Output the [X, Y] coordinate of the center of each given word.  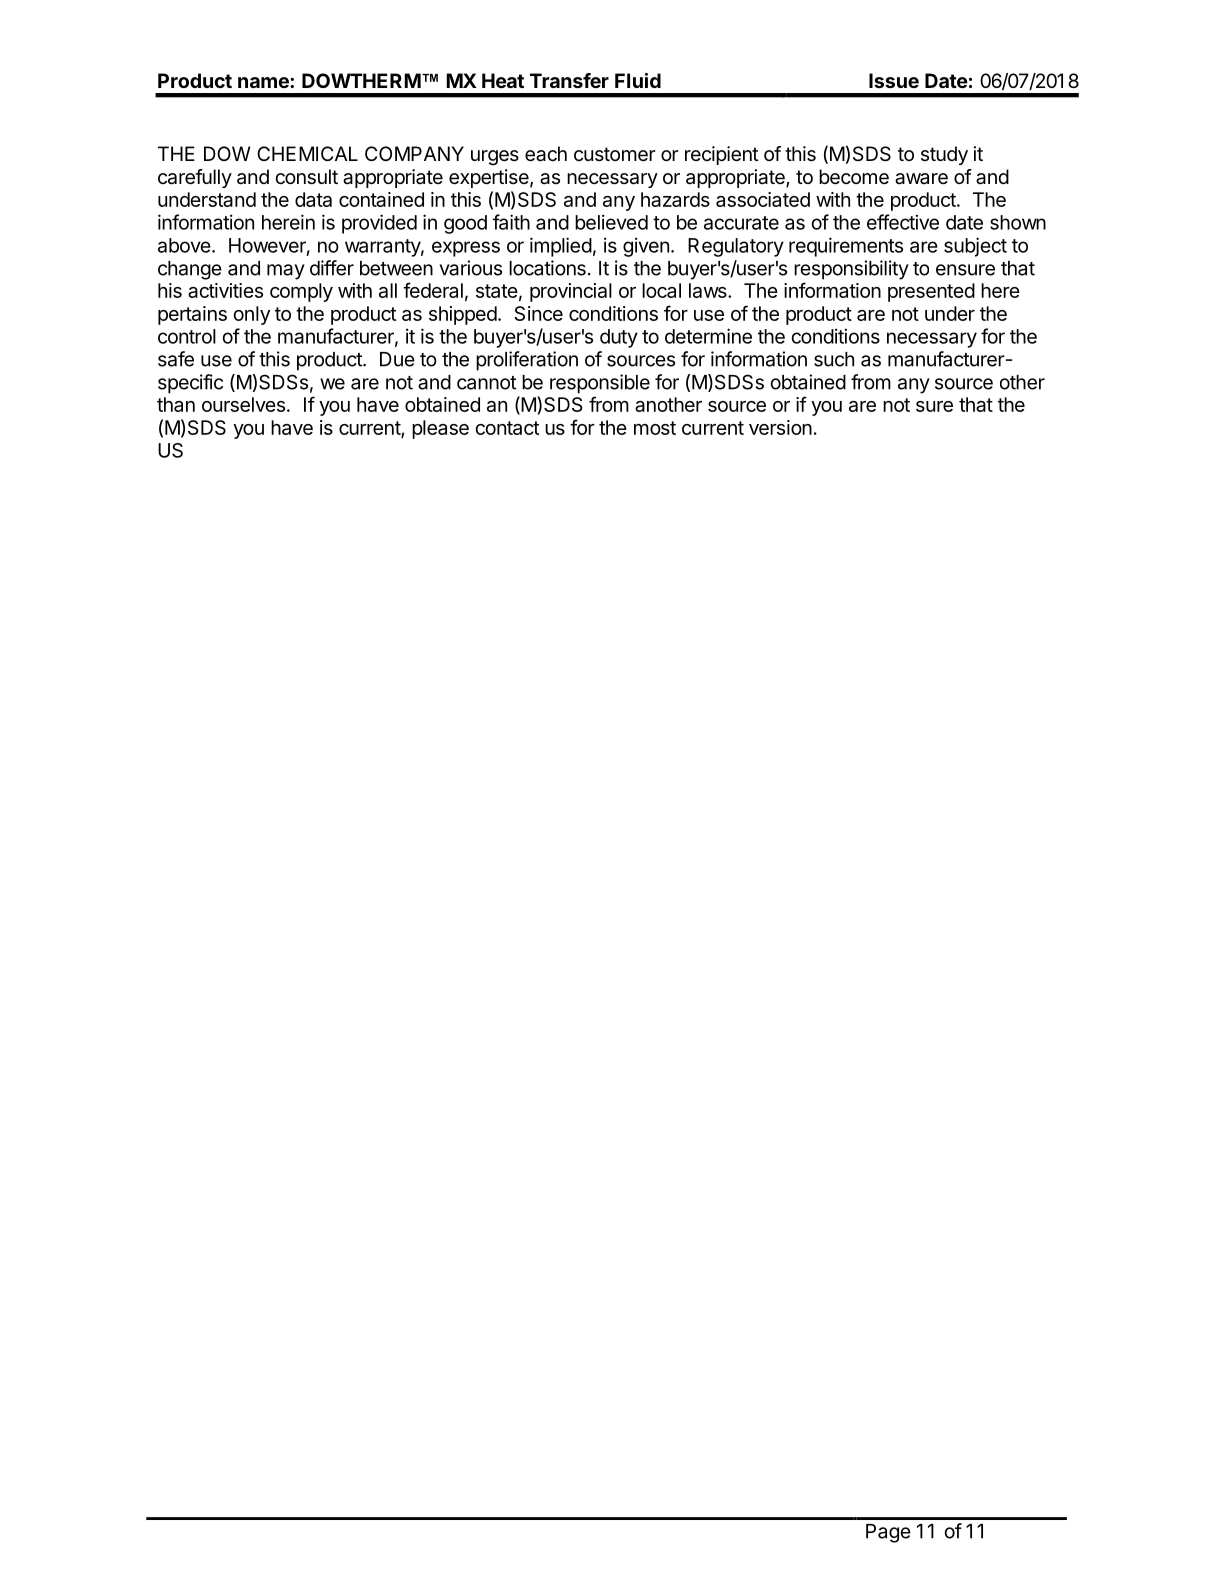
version [780, 427]
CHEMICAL [307, 153]
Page [888, 1533]
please [440, 429]
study [944, 155]
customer [615, 154]
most [655, 428]
